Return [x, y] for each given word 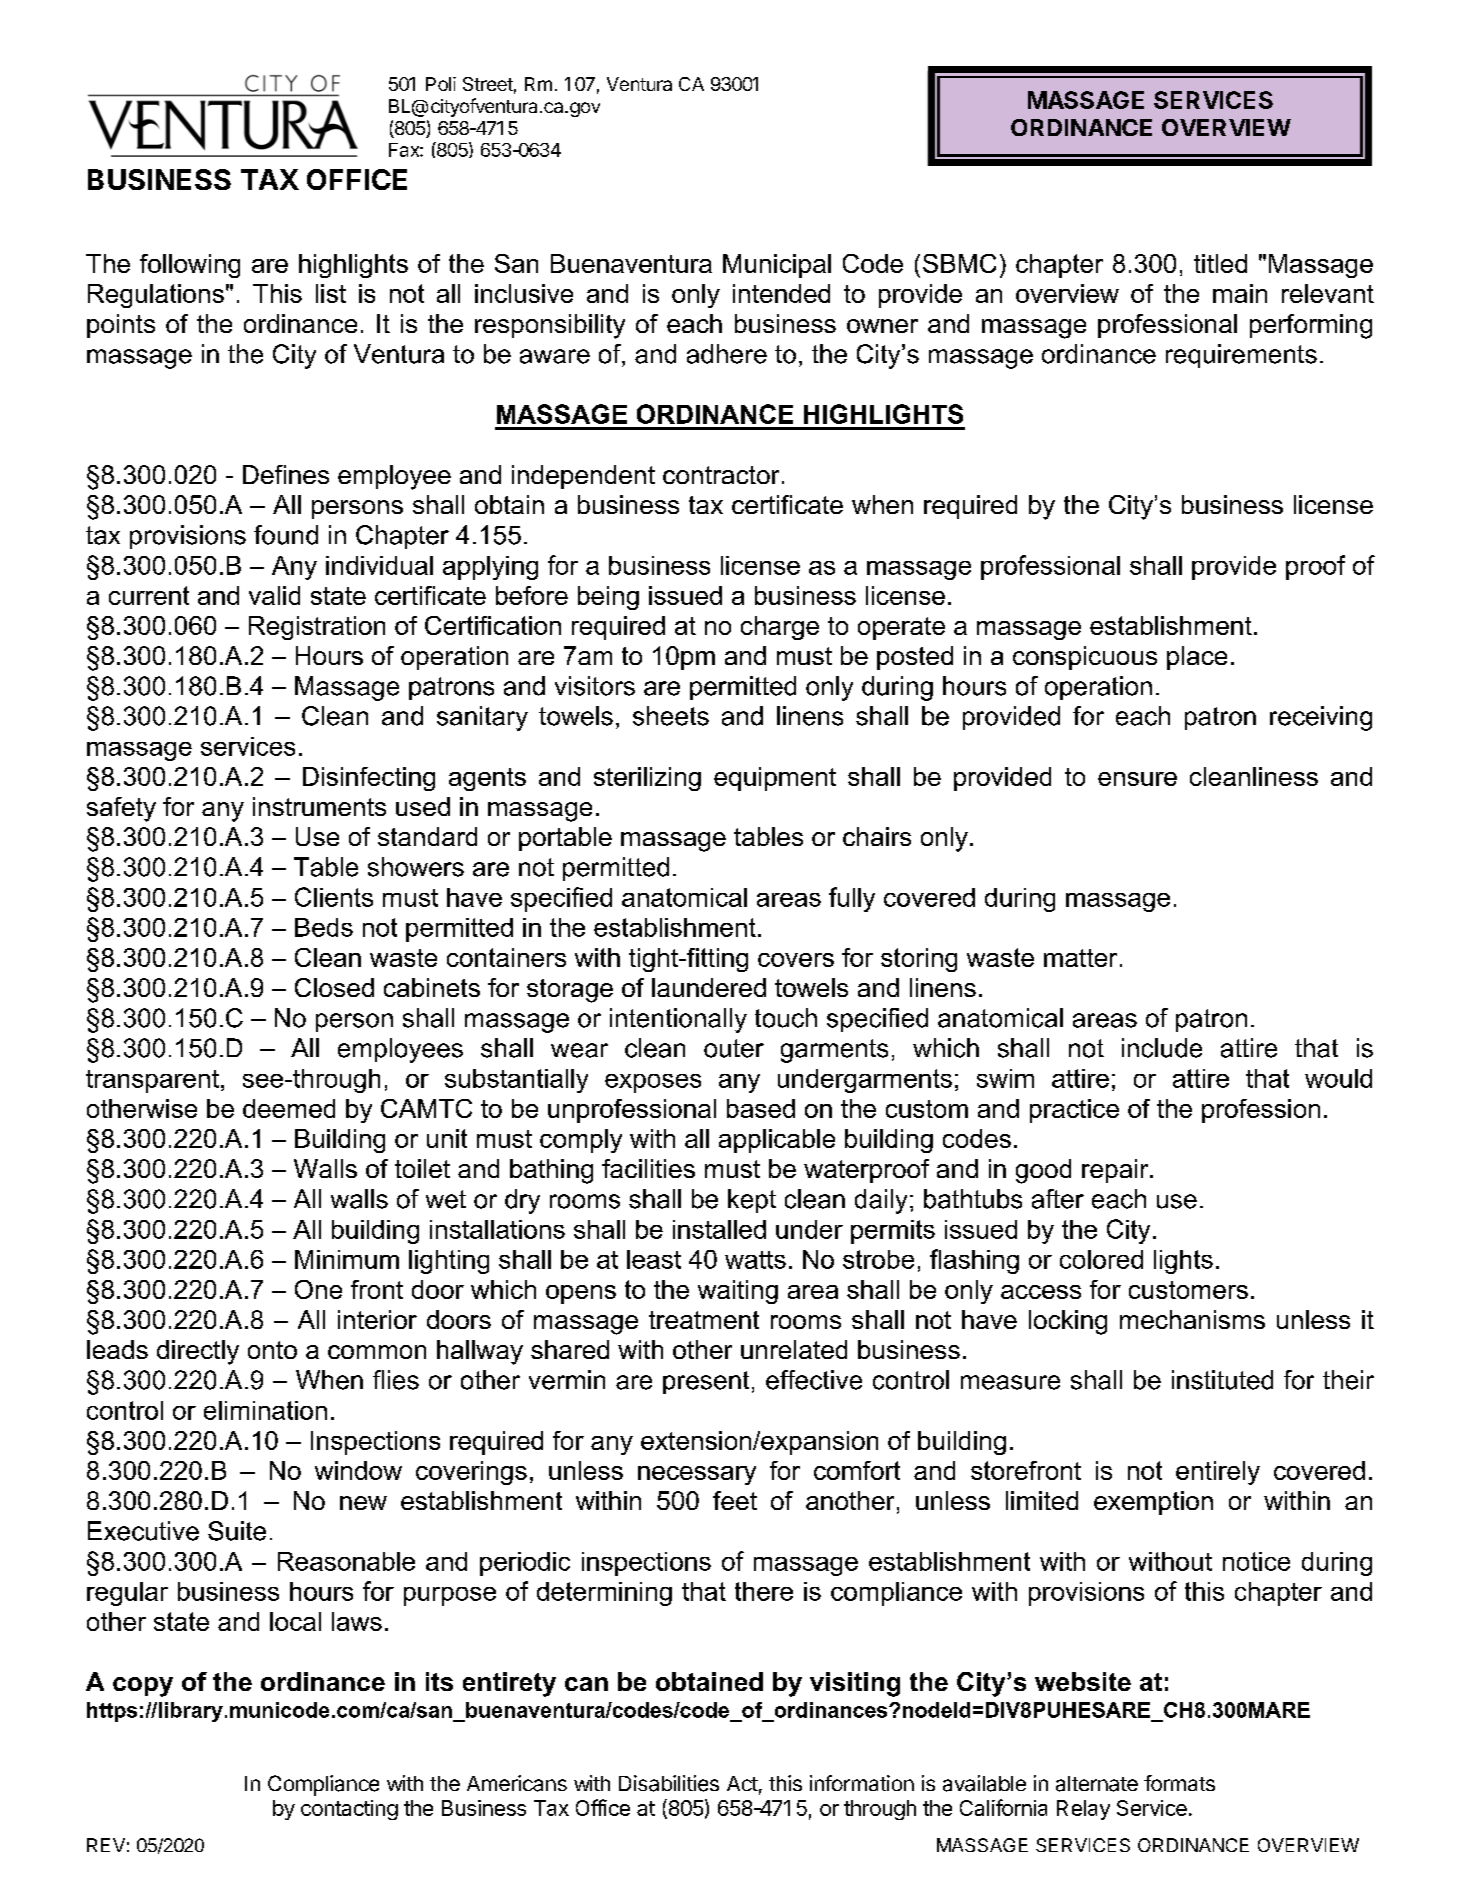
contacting [349, 1810]
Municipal [777, 266]
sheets [671, 716]
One [318, 1289]
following [190, 266]
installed [719, 1229]
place [1197, 658]
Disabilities [669, 1783]
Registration [317, 628]
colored [1101, 1259]
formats [1179, 1783]
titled [1220, 263]
